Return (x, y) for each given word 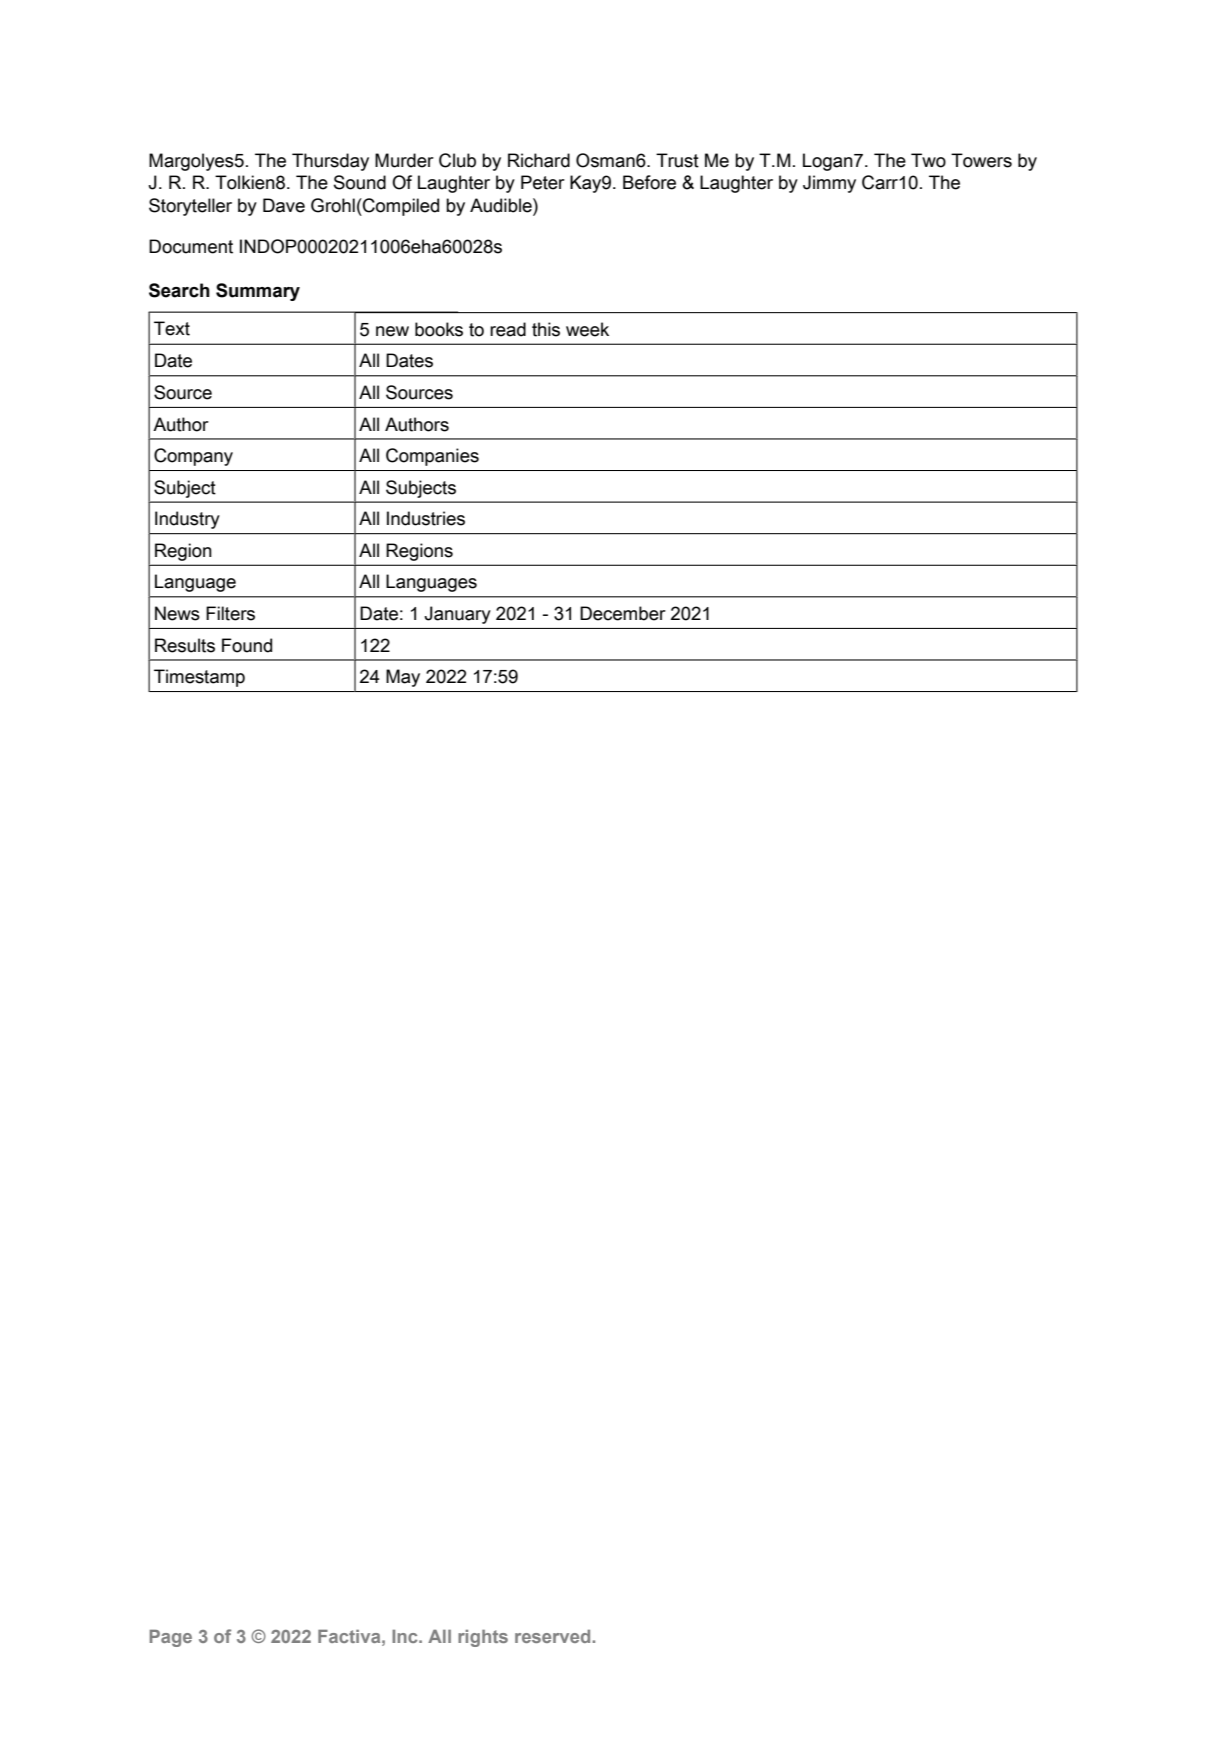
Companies (432, 457)
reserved (554, 1636)
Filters (230, 613)
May (403, 678)
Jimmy (829, 184)
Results (185, 645)
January (457, 615)
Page (171, 1638)
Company (193, 457)
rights (483, 1638)
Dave (284, 205)
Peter (543, 182)
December (623, 613)
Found (247, 645)
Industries (426, 518)
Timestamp (199, 678)
